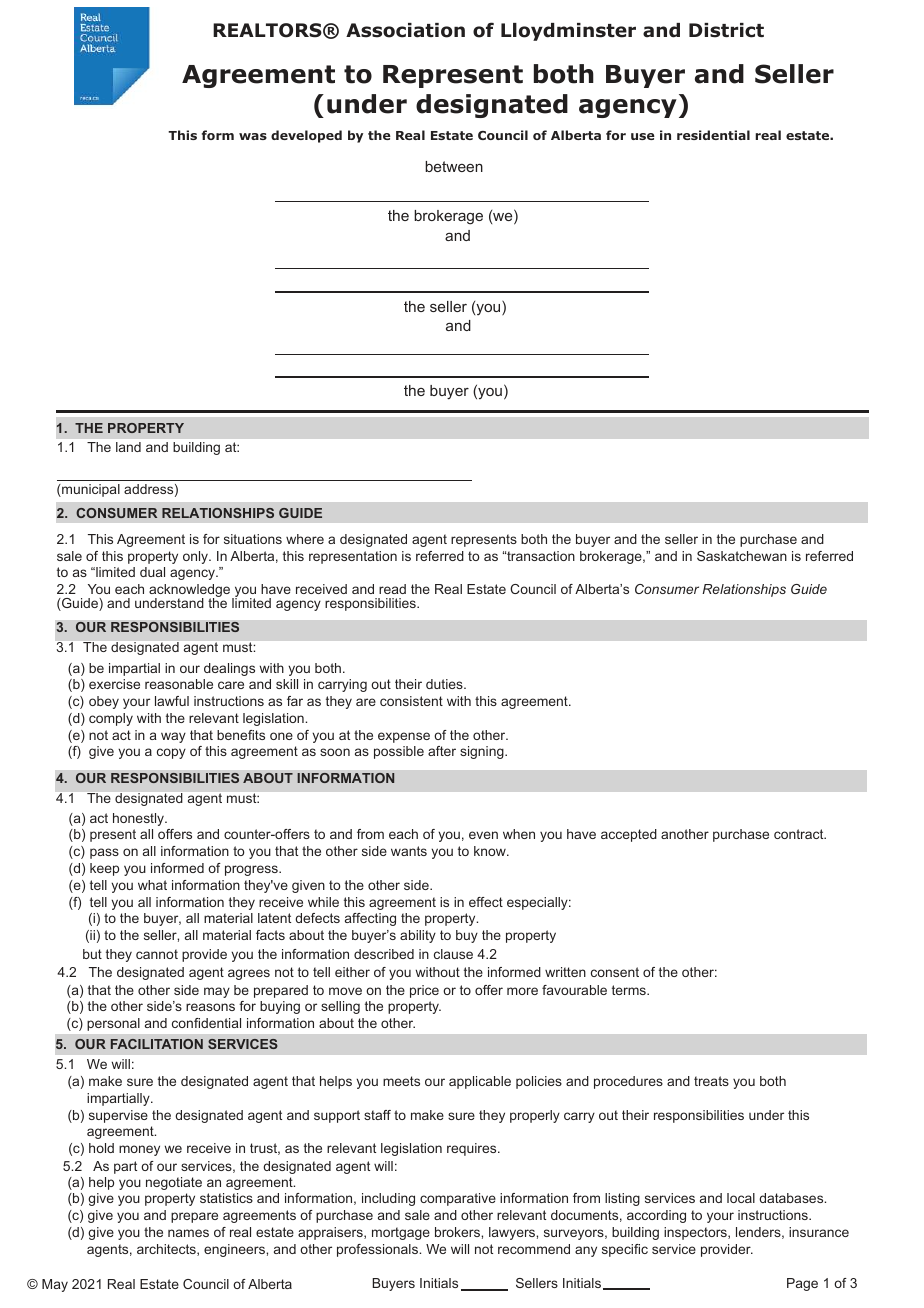  What do you see at coordinates (445, 684) in the screenshot?
I see `duties` at bounding box center [445, 684].
